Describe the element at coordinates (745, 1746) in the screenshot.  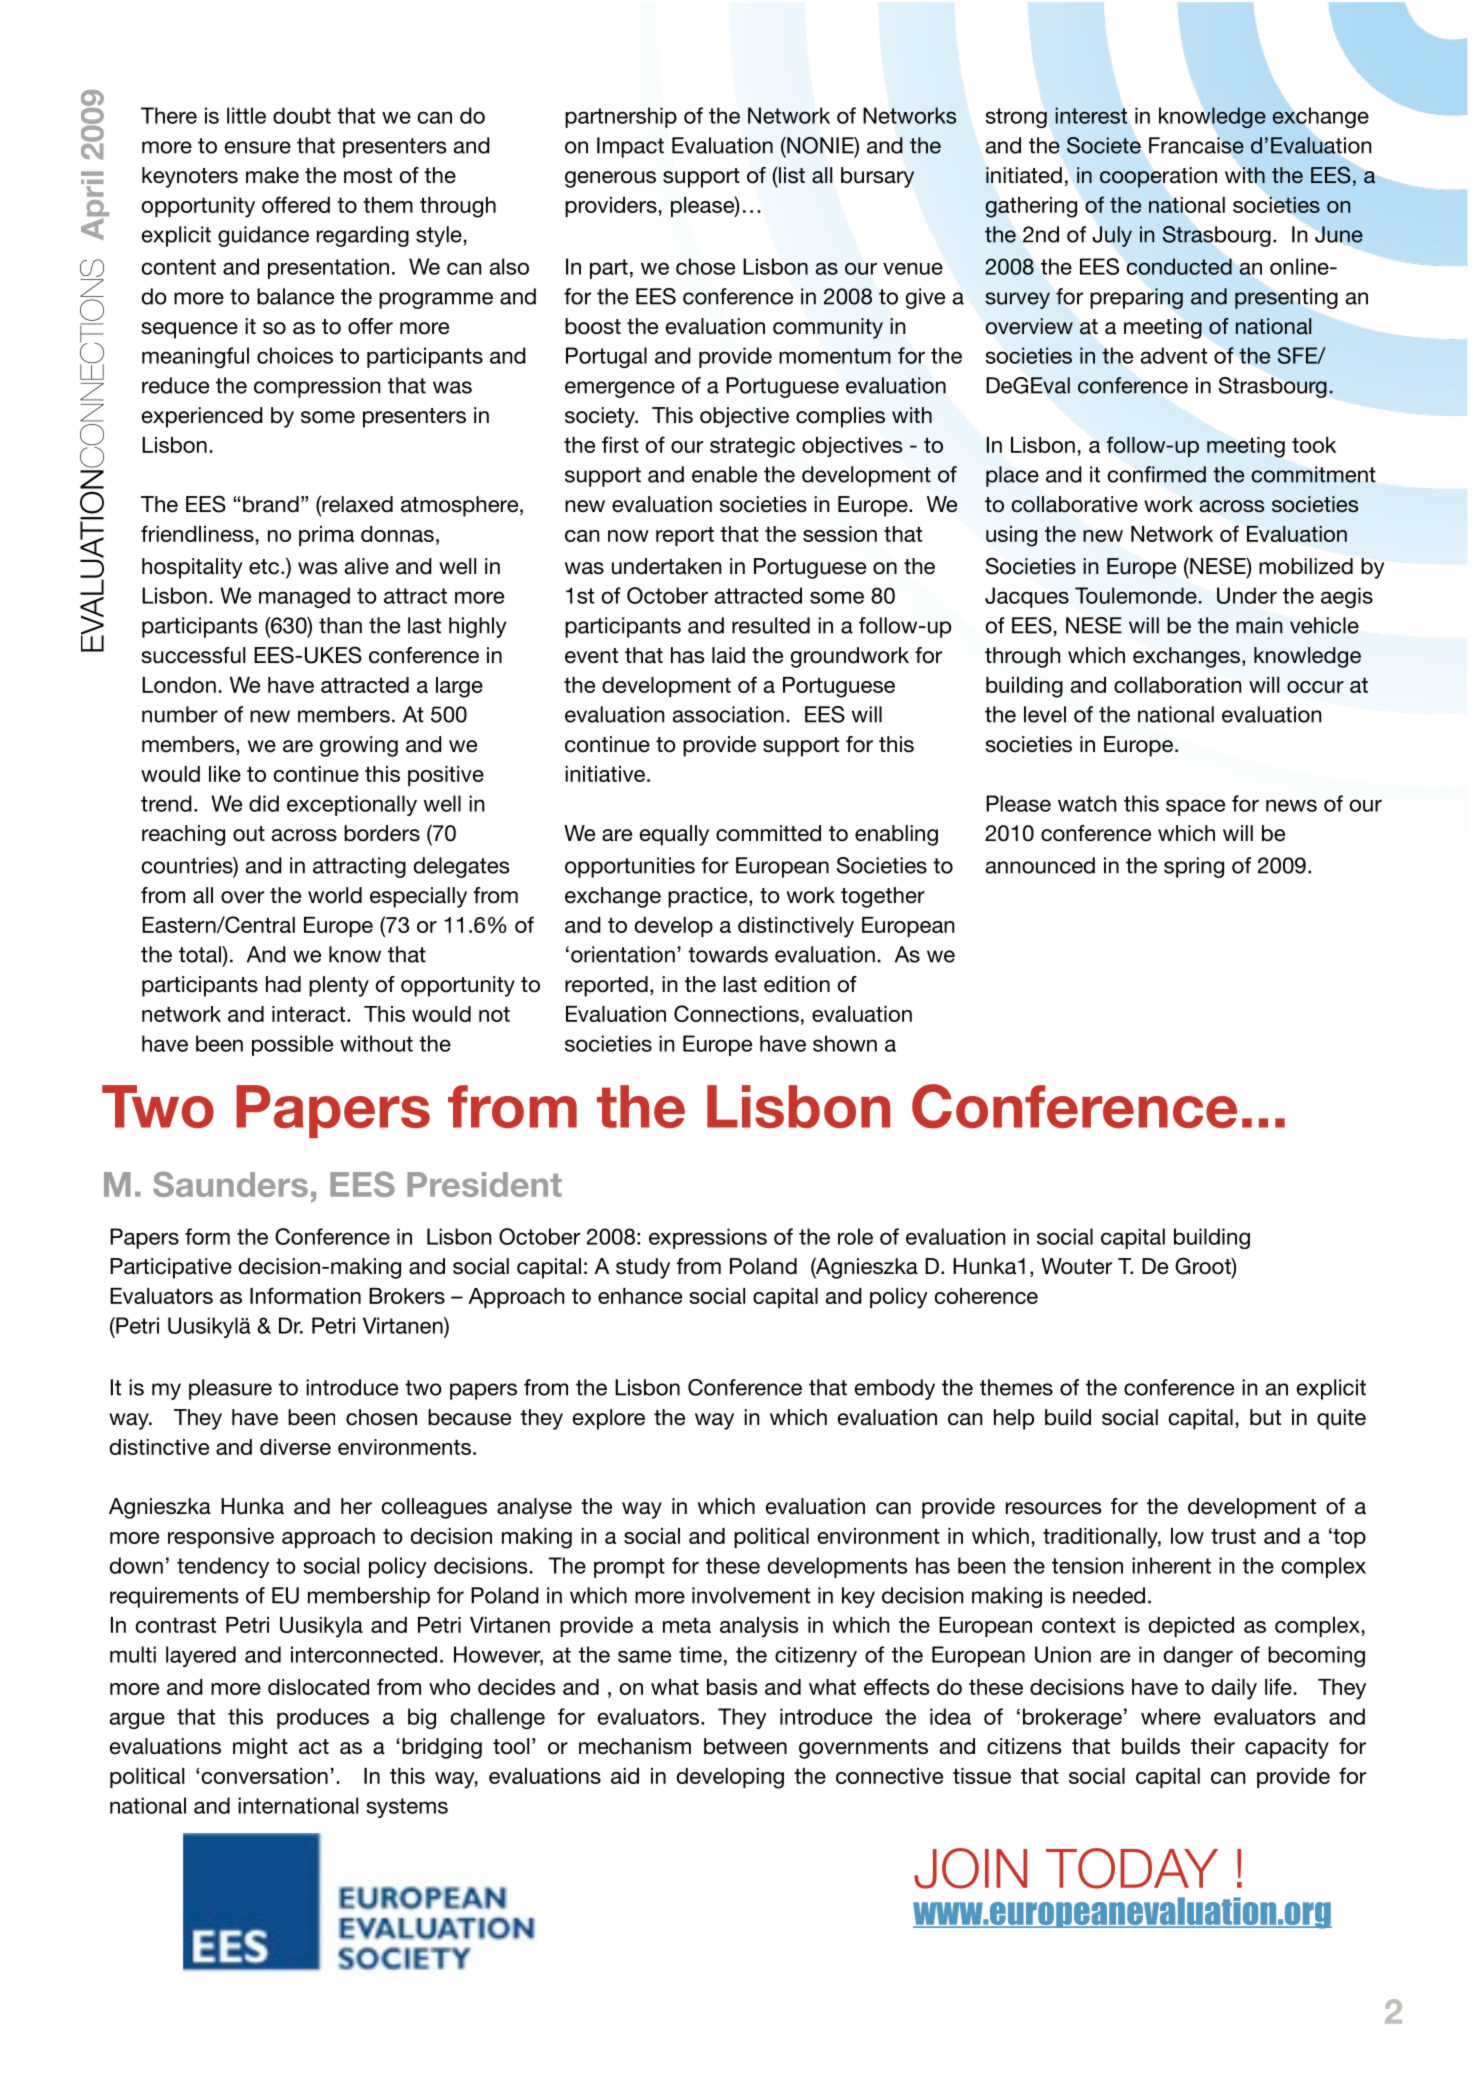
I see `between` at that location.
